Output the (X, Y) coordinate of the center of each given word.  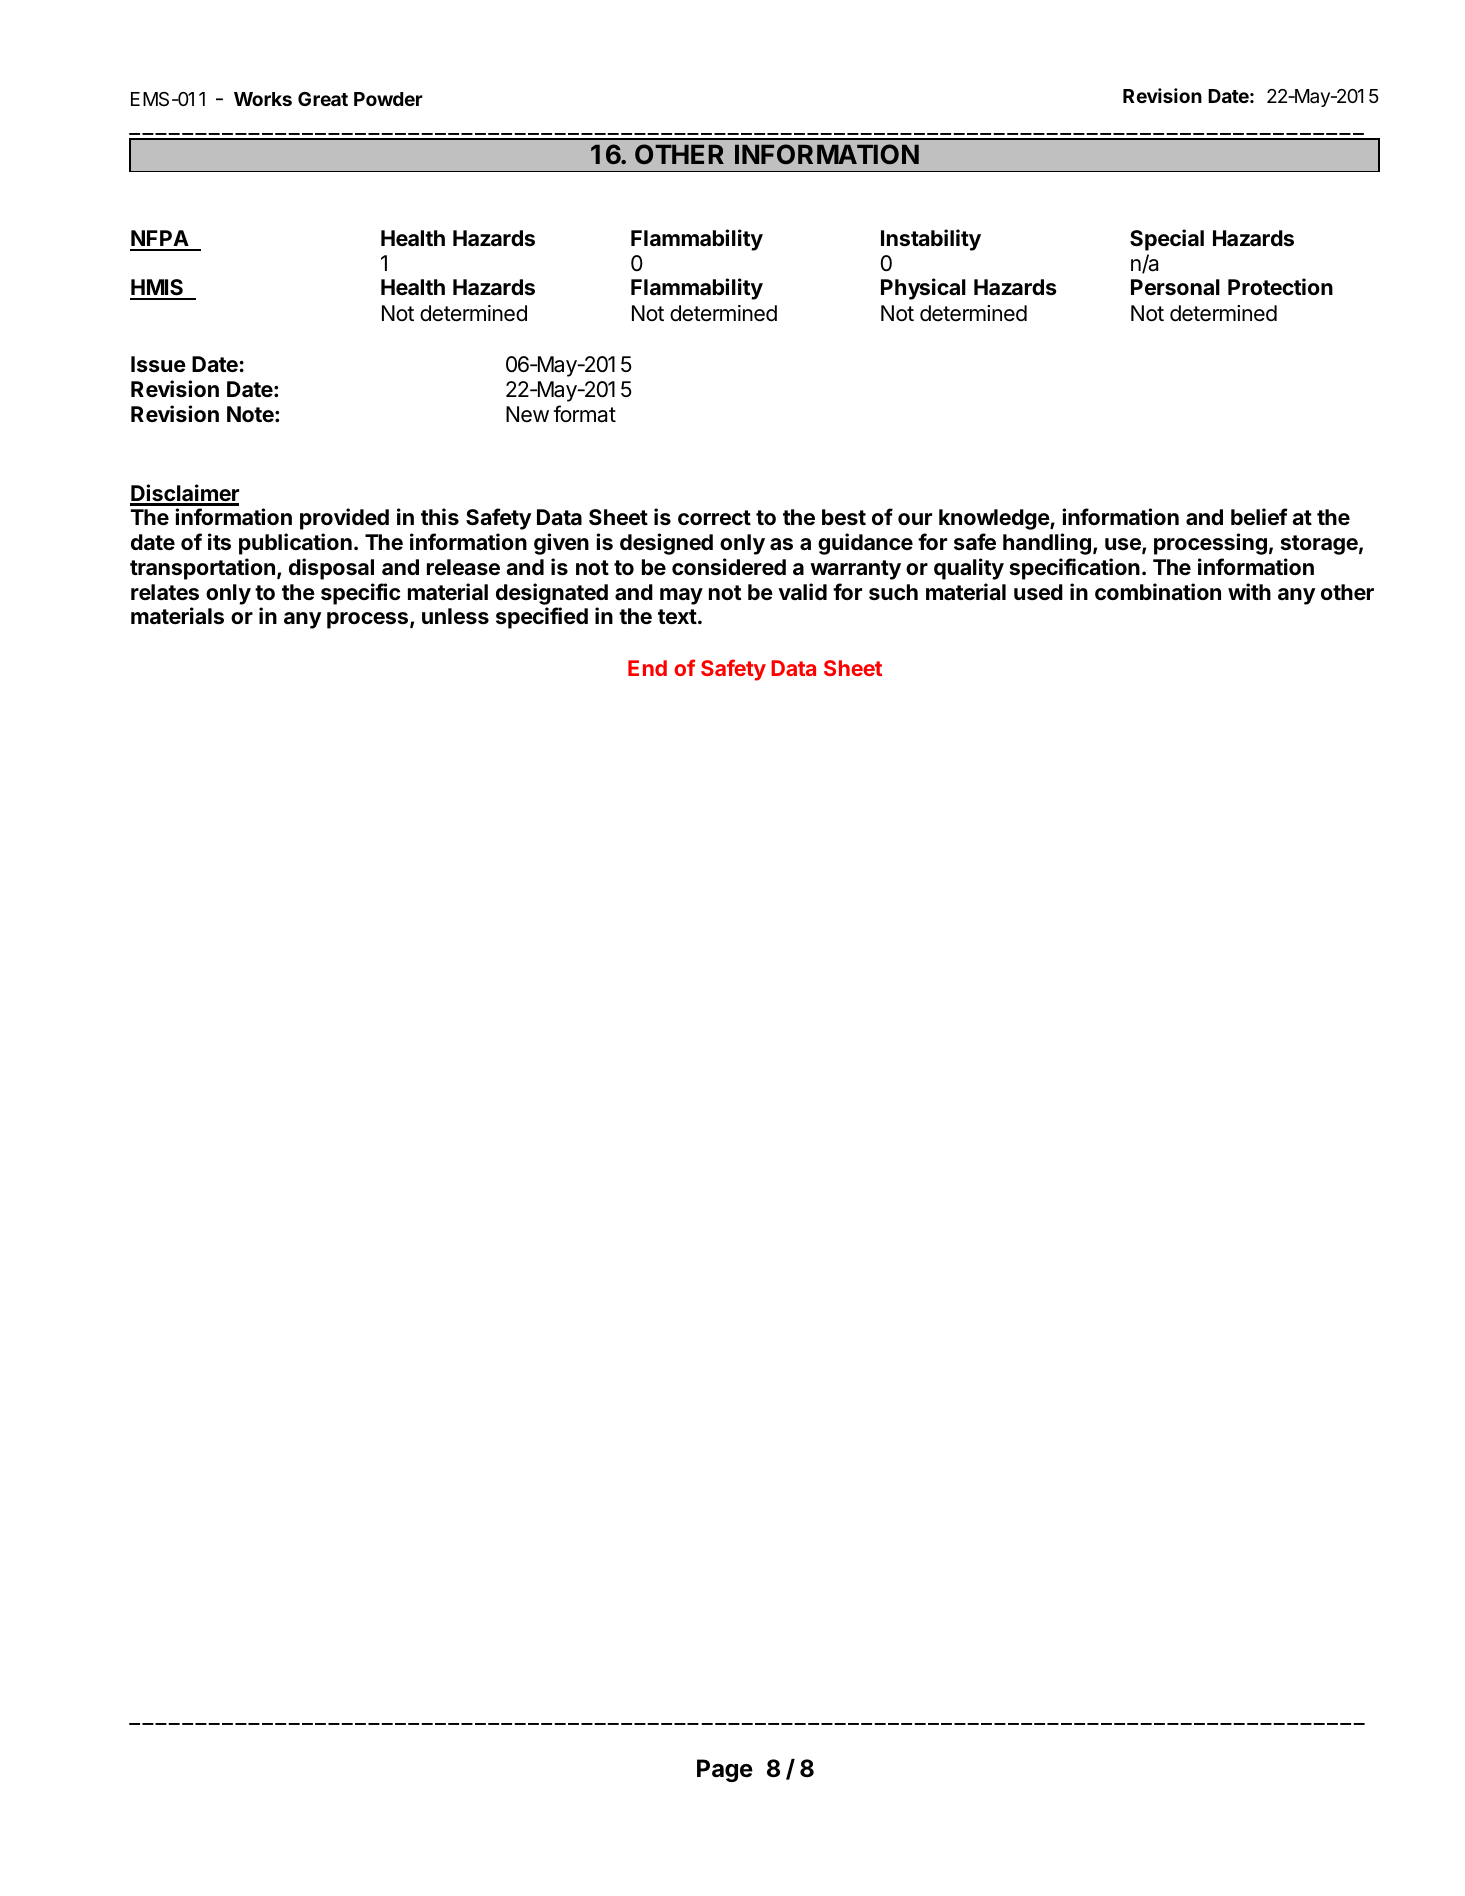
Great (323, 99)
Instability (931, 240)
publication (295, 544)
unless (455, 616)
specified (542, 618)
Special (1167, 240)
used (1038, 592)
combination (1158, 592)
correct (714, 517)
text (677, 616)
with (1249, 591)
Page (725, 1770)
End (647, 668)
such (893, 592)
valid (802, 591)
